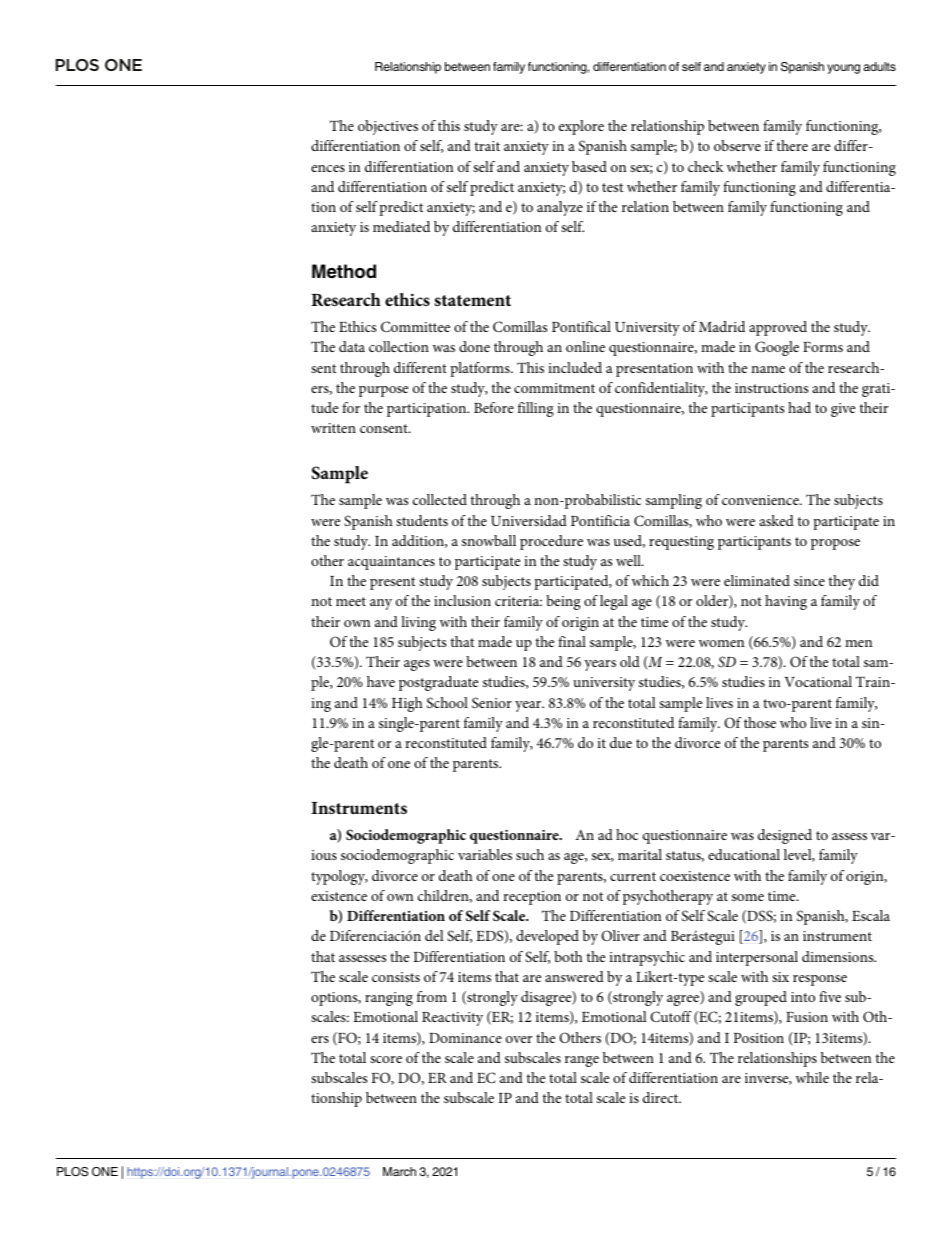  What do you see at coordinates (799, 407) in the document?
I see `had` at bounding box center [799, 407].
